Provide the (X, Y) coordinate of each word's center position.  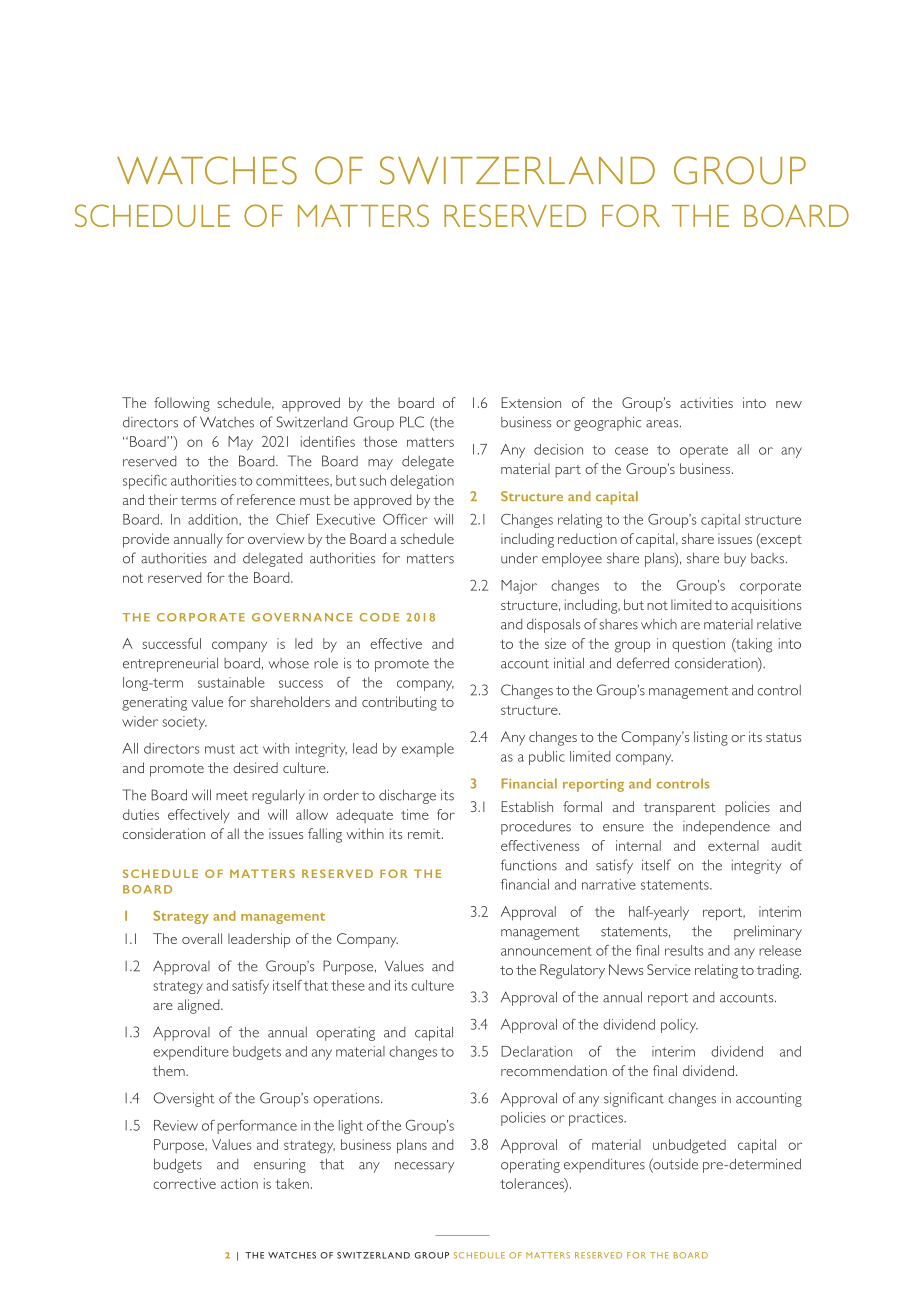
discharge (407, 796)
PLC (412, 422)
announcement (546, 951)
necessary (424, 1167)
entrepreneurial (170, 664)
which (659, 624)
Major (519, 587)
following (182, 404)
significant (634, 1099)
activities (706, 402)
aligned (200, 1006)
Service (669, 969)
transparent (680, 809)
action (239, 1183)
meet (232, 796)
